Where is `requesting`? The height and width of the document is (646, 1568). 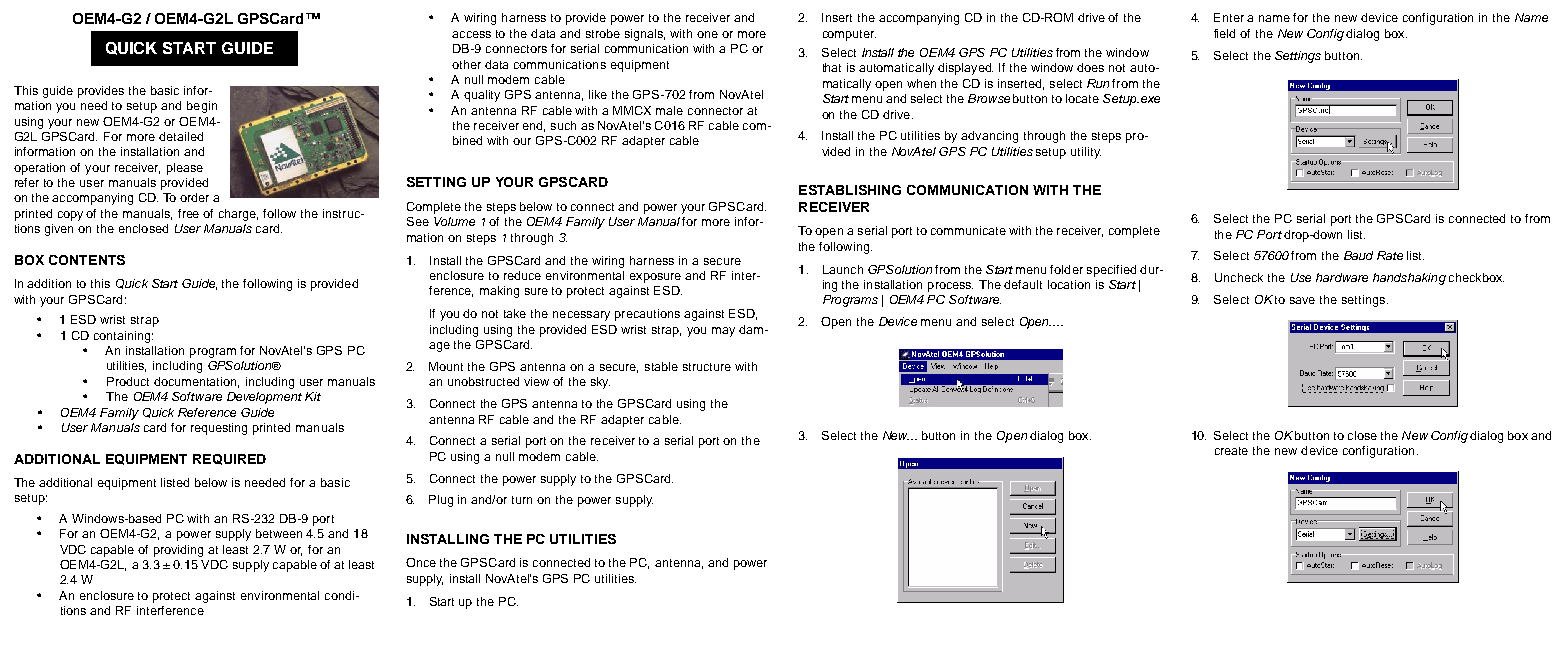 requesting is located at coordinates (219, 429).
